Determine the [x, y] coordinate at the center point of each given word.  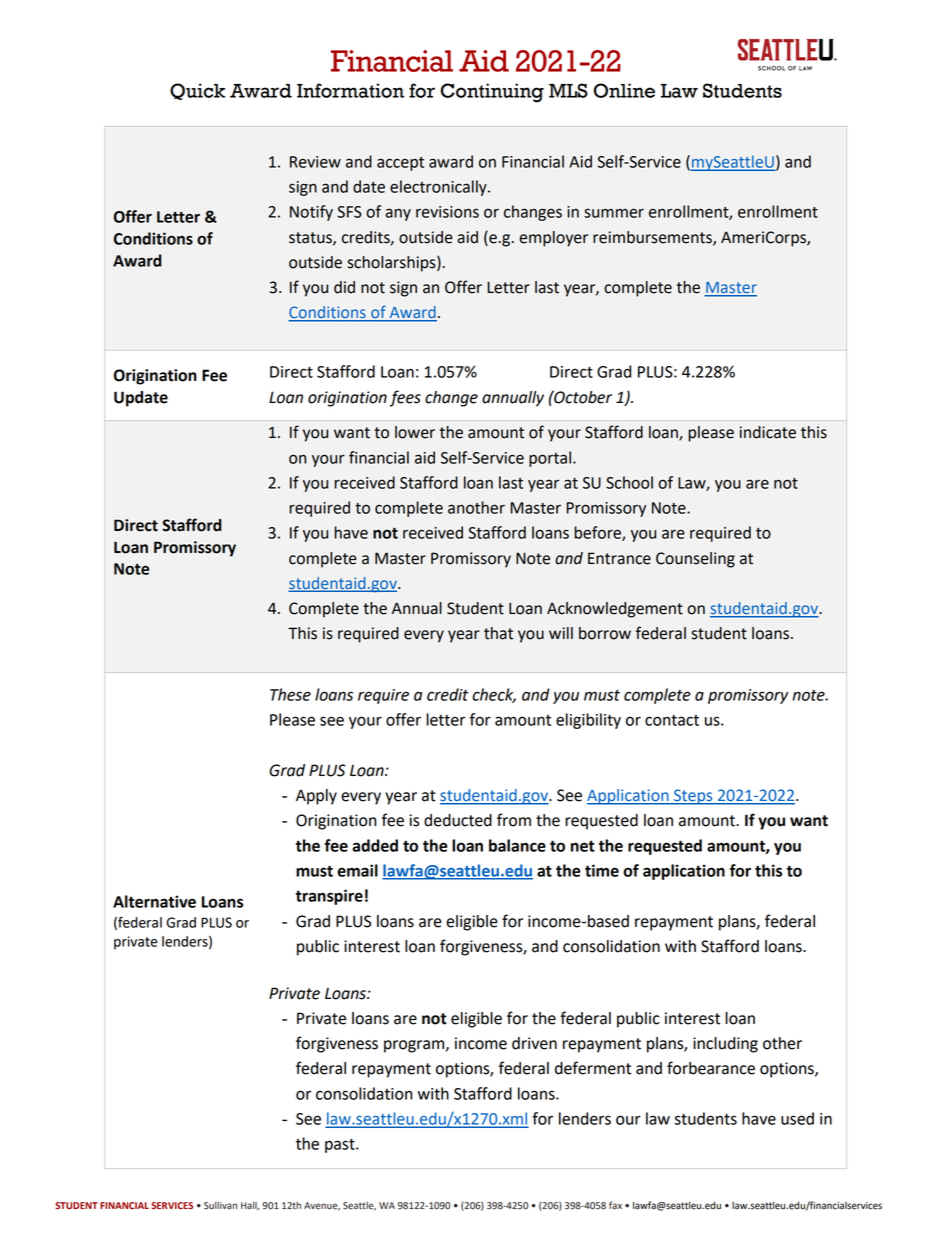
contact [672, 720]
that [498, 633]
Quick [197, 91]
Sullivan [220, 1206]
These [290, 694]
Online [624, 90]
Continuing [492, 93]
